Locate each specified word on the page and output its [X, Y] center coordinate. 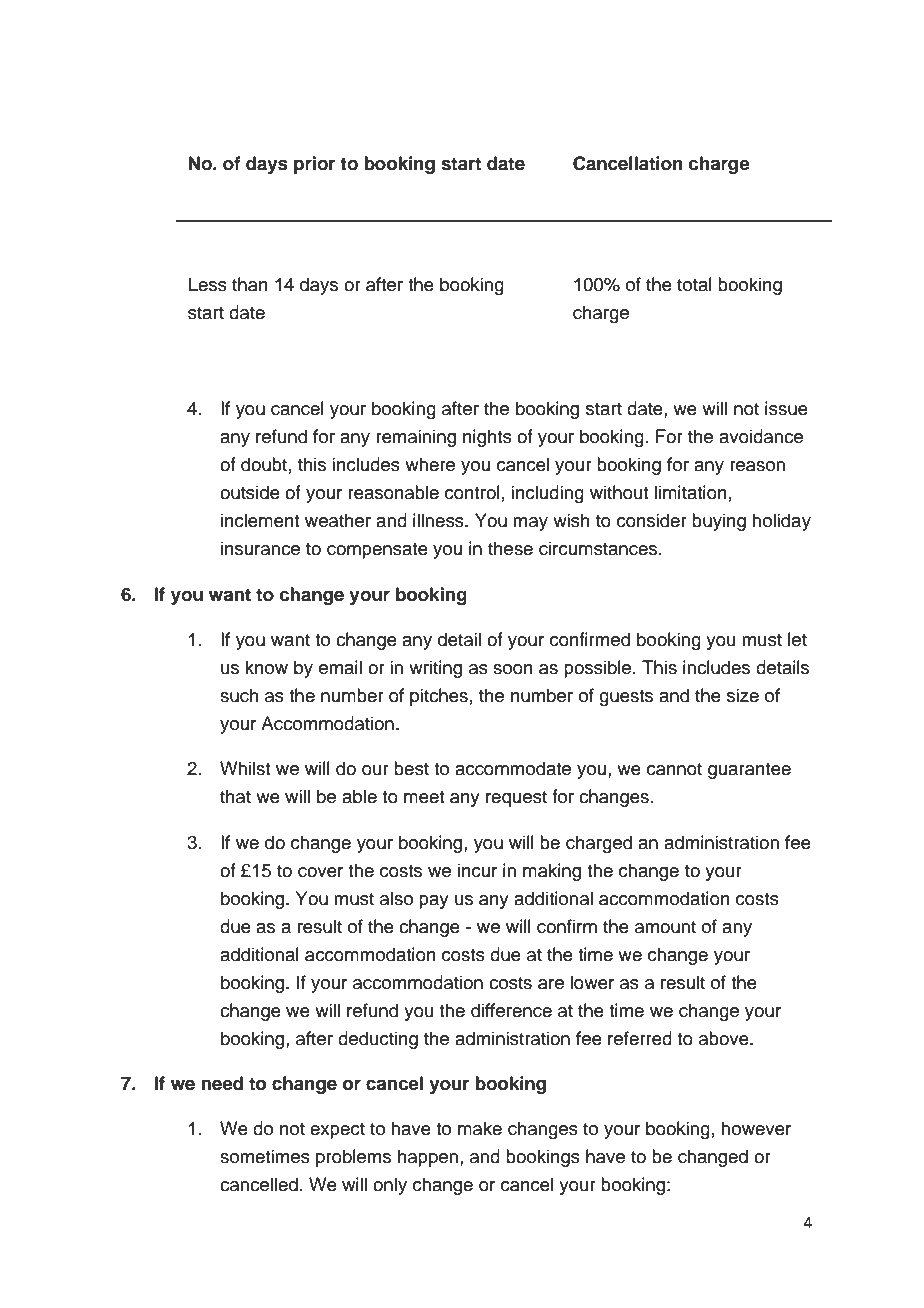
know [266, 667]
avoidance [761, 436]
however [756, 1128]
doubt [264, 464]
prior [315, 165]
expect [337, 1131]
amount [665, 927]
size [743, 695]
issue [786, 408]
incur [477, 870]
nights [487, 438]
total [694, 284]
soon [513, 669]
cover [320, 872]
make [480, 1128]
